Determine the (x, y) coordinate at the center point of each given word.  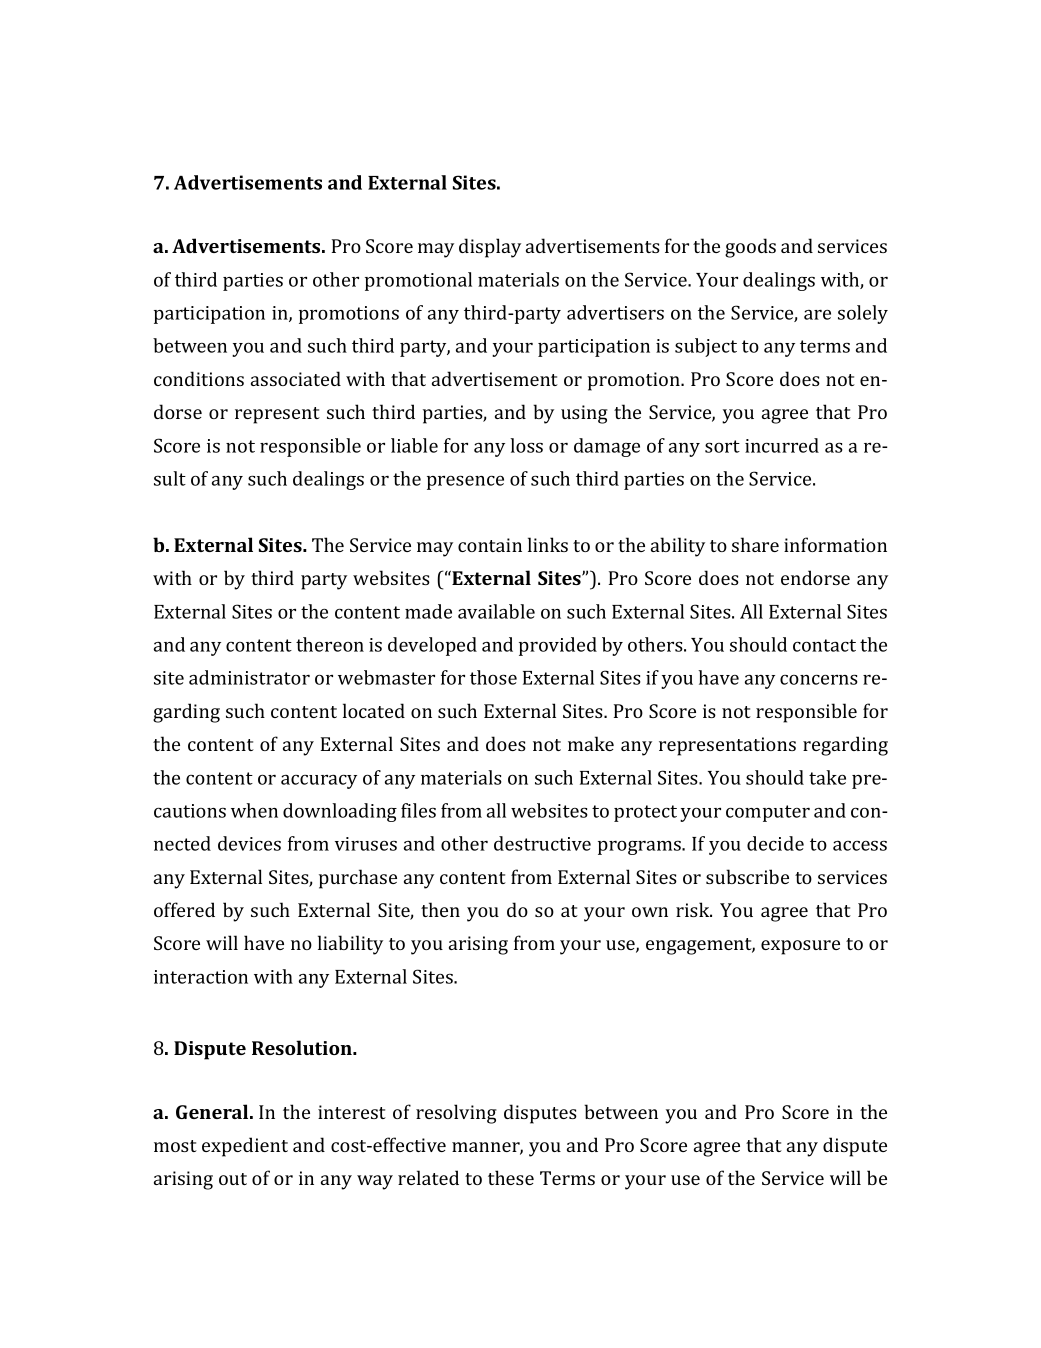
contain (490, 545)
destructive (542, 843)
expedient (245, 1147)
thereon (330, 644)
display (490, 248)
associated (296, 378)
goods (750, 248)
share (755, 544)
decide (775, 843)
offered (184, 909)
